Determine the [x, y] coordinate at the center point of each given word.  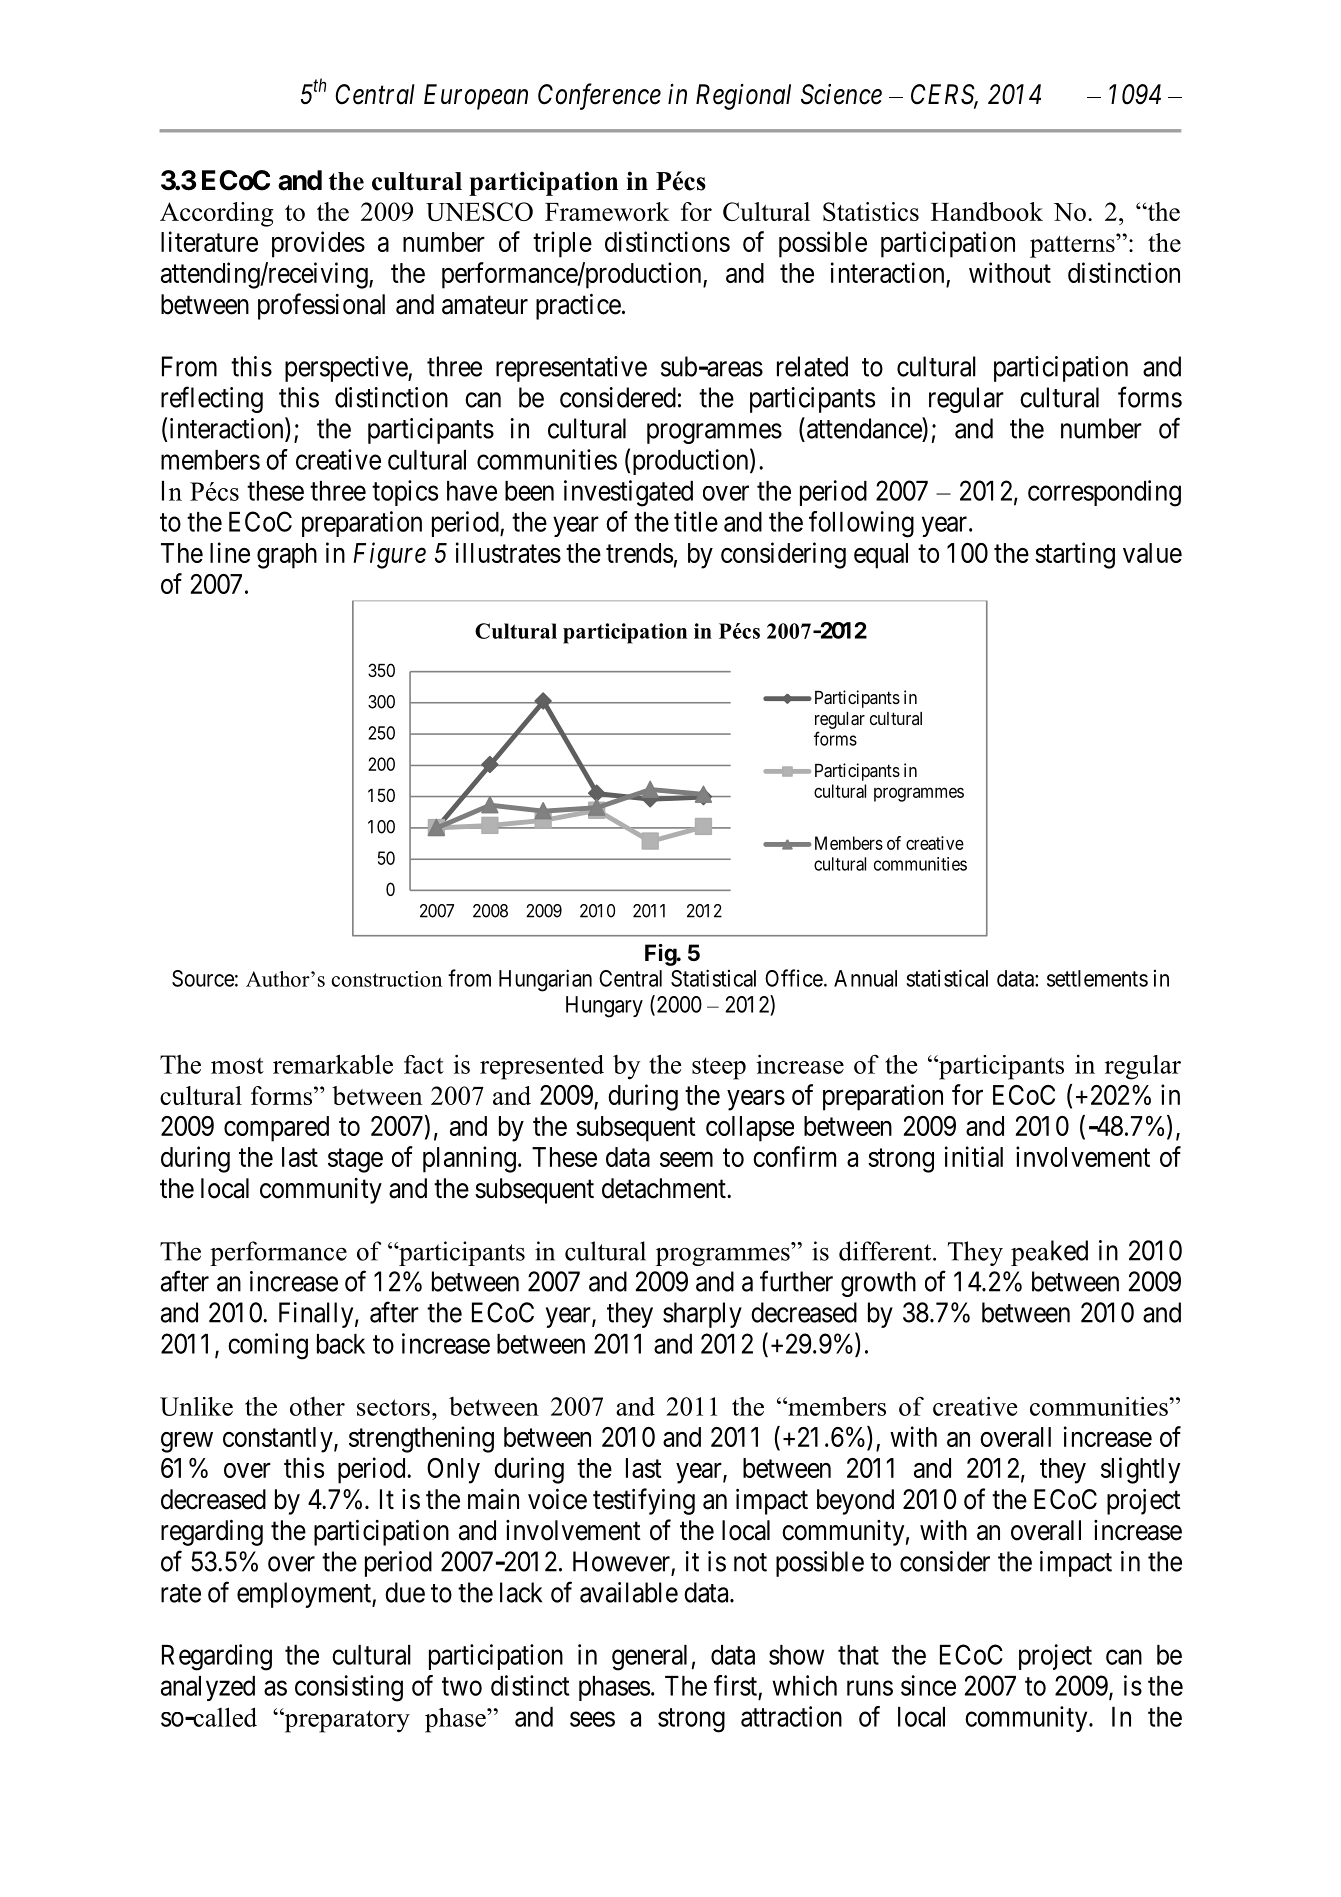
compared [276, 1129]
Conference [599, 96]
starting [1075, 555]
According [216, 214]
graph [287, 556]
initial [974, 1156]
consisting [349, 1688]
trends [639, 553]
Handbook [987, 211]
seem [686, 1159]
